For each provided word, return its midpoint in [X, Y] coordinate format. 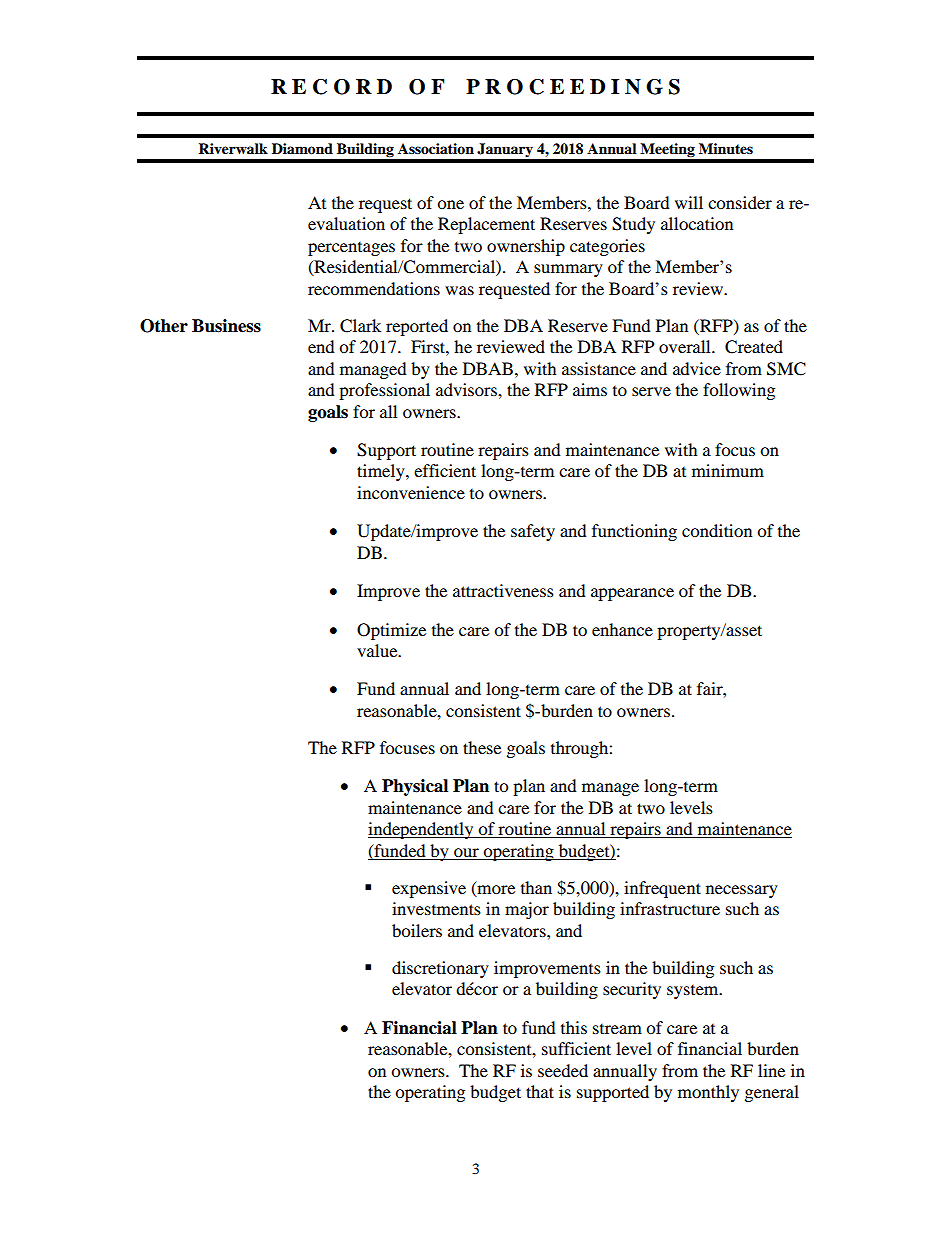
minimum [728, 470]
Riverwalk [233, 149]
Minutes [726, 149]
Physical [415, 787]
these [482, 747]
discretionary [440, 969]
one [450, 204]
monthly [708, 1093]
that [540, 1091]
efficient [445, 470]
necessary [742, 891]
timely [382, 472]
